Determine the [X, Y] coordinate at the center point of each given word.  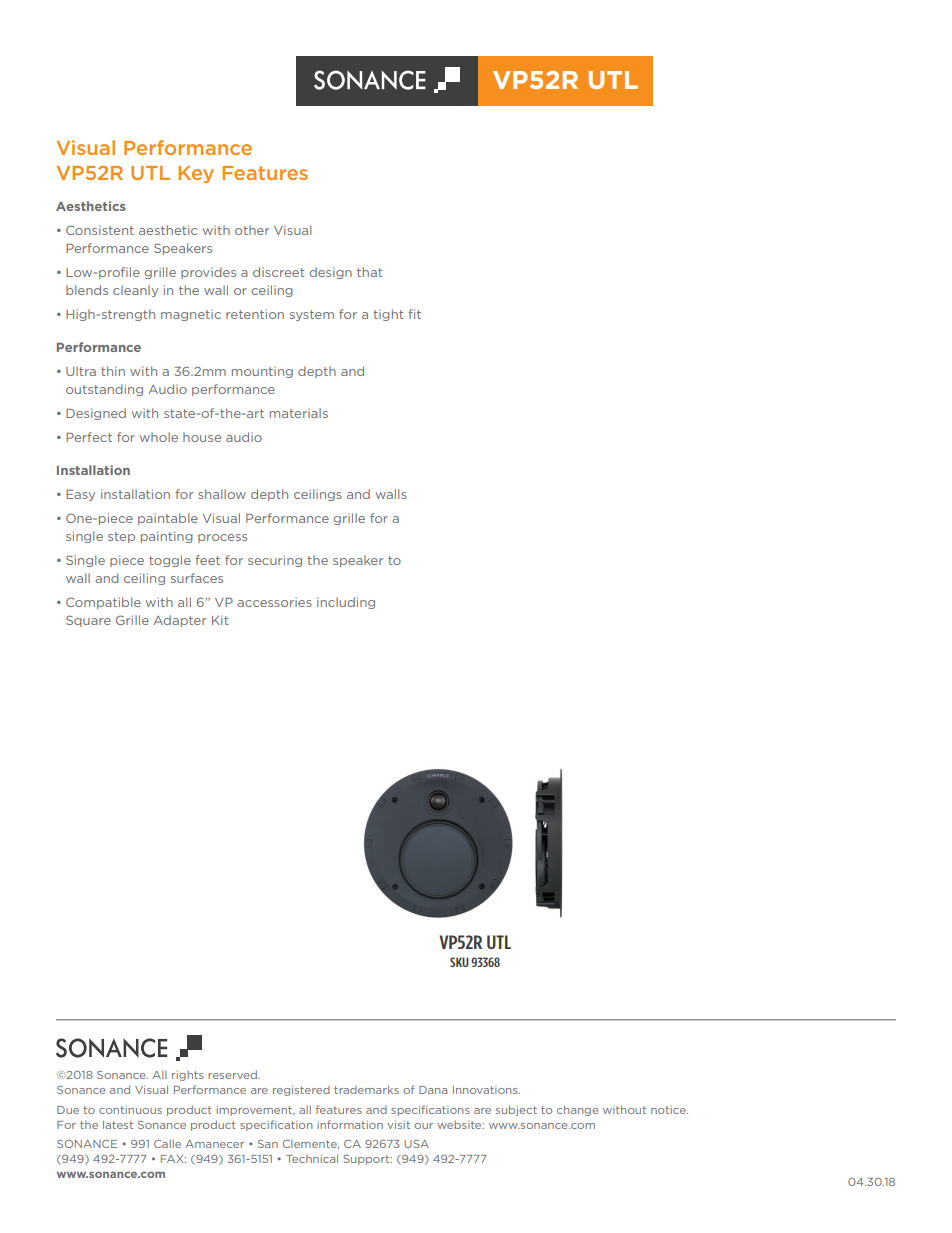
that [370, 272]
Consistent [100, 230]
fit [414, 314]
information [350, 1124]
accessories [274, 602]
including [346, 603]
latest [118, 1124]
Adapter [180, 621]
